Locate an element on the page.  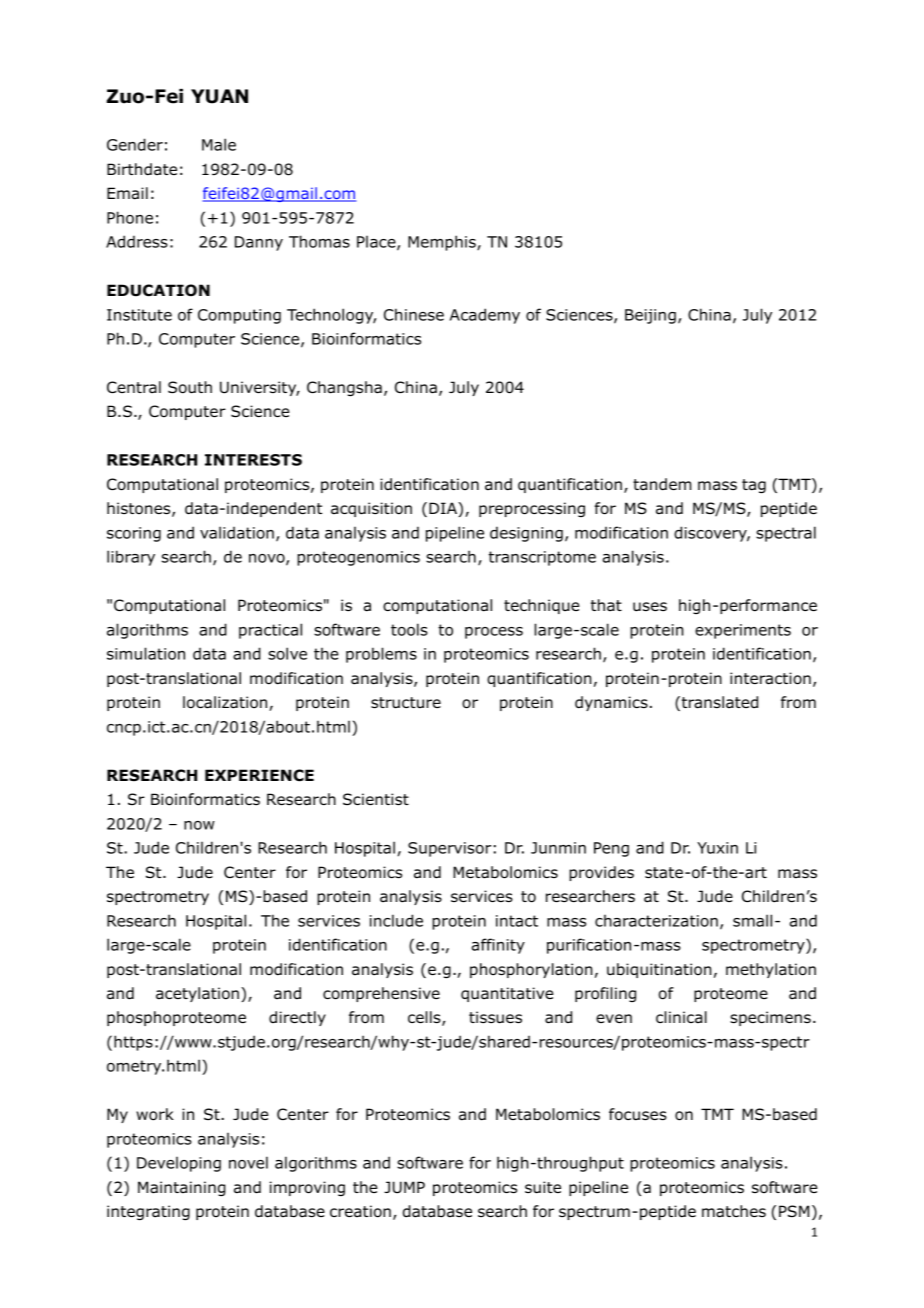
tools is located at coordinates (409, 629).
